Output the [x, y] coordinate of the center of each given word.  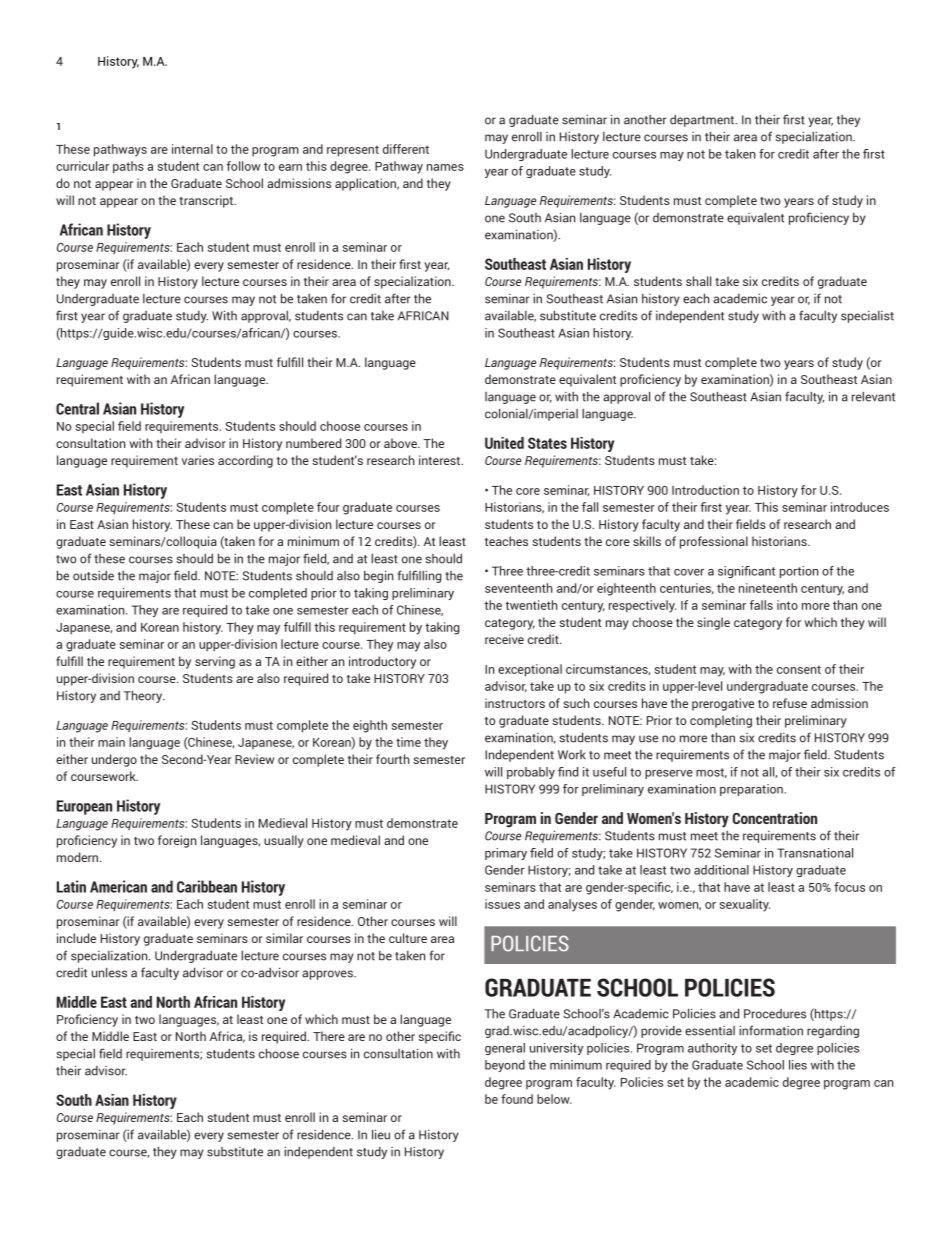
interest [441, 460]
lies [798, 1065]
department [703, 121]
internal [192, 149]
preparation [751, 790]
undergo [114, 760]
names [445, 167]
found [517, 1099]
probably [531, 773]
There [329, 1036]
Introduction [705, 490]
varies [198, 460]
